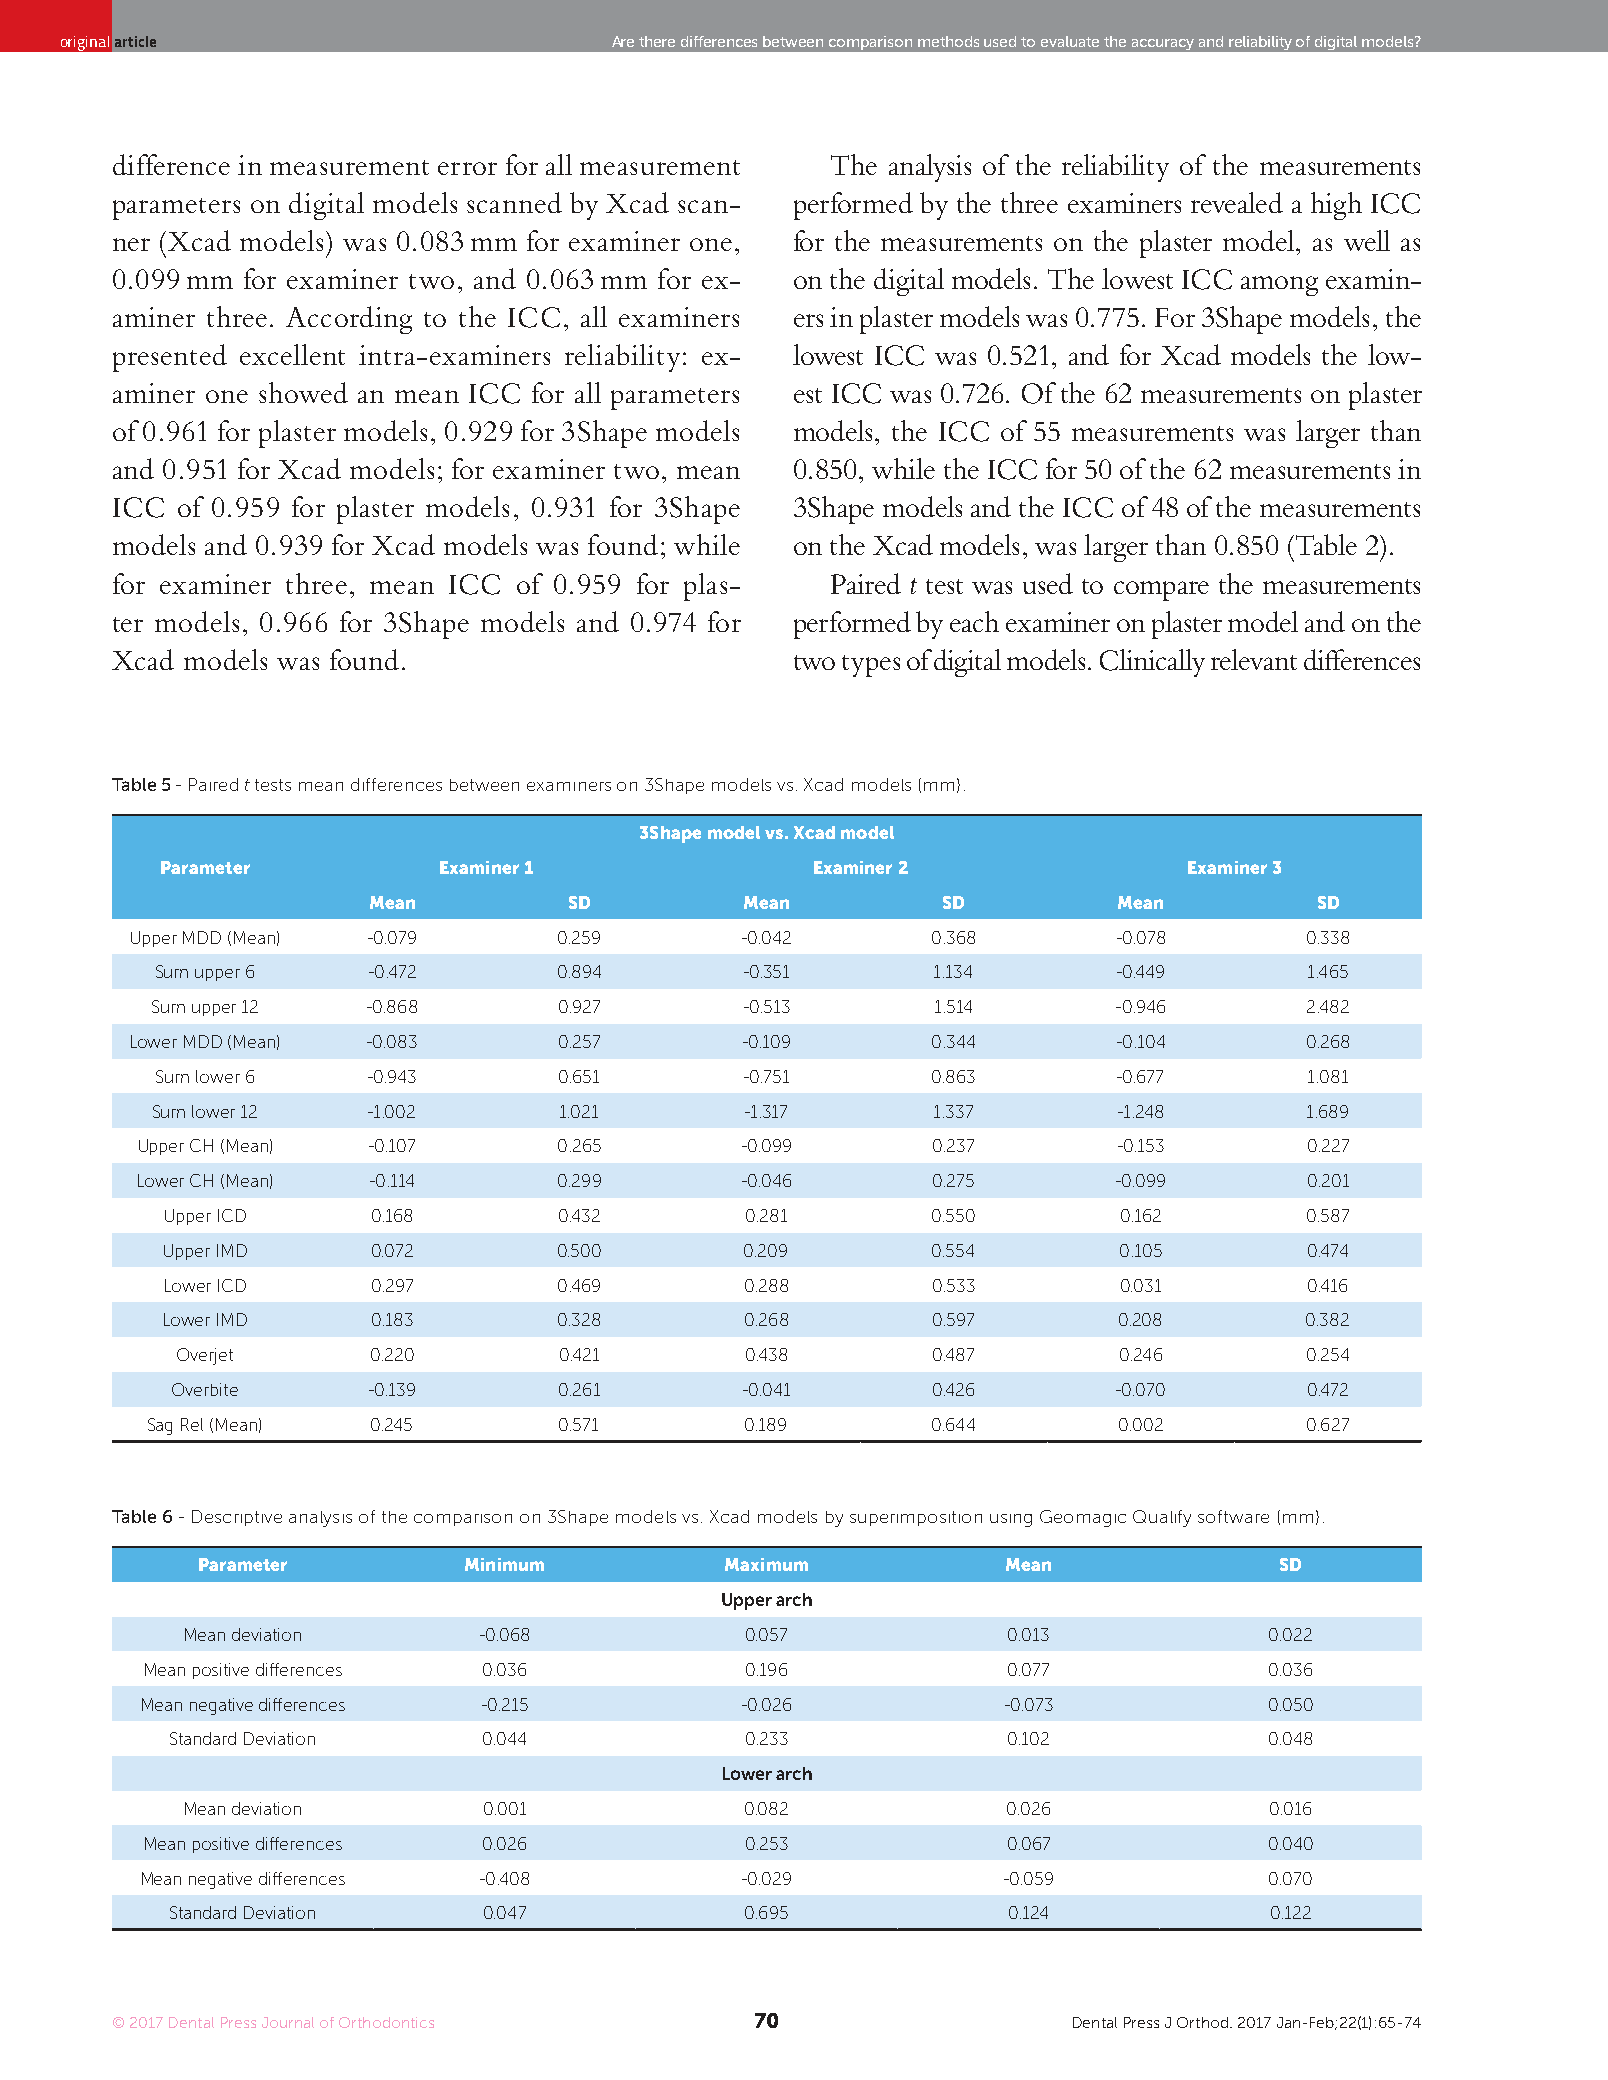 The image size is (1608, 2080). Describe the element at coordinates (766, 1564) in the screenshot. I see `Maximum` at that location.
